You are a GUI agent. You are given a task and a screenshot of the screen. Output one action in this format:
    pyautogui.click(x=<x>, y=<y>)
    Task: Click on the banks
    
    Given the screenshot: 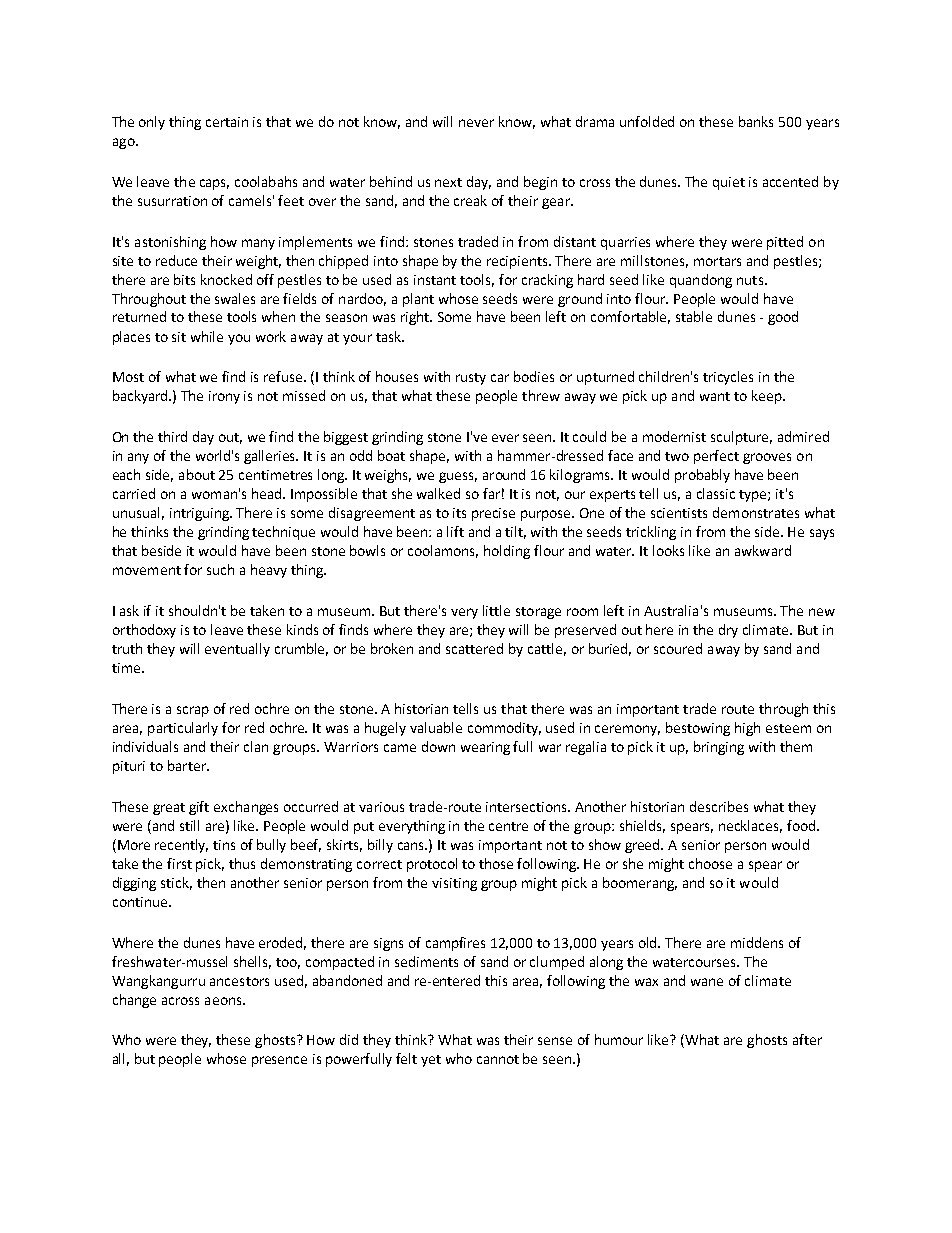 What is the action you would take?
    pyautogui.click(x=756, y=121)
